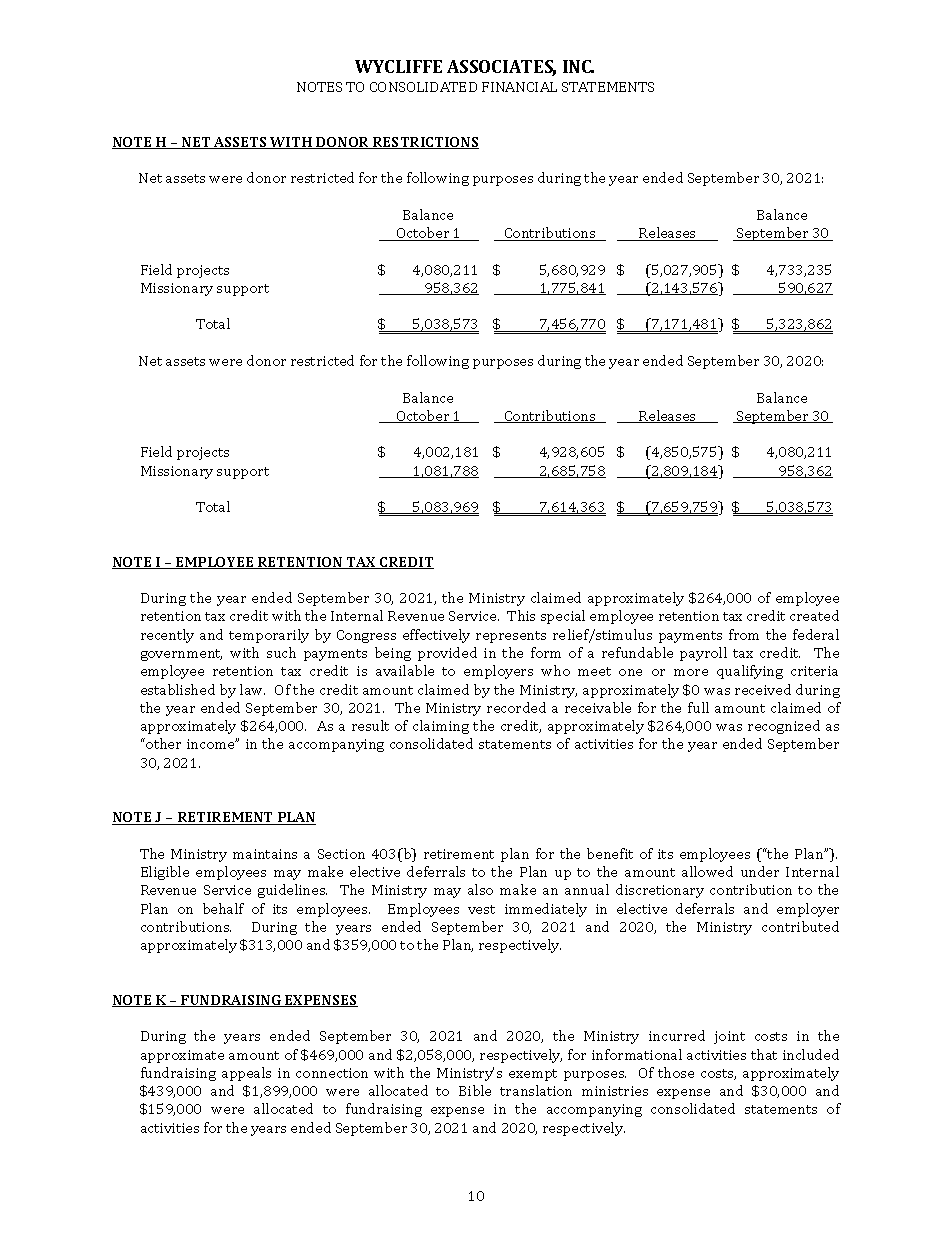  What do you see at coordinates (744, 634) in the screenshot?
I see `from` at bounding box center [744, 634].
